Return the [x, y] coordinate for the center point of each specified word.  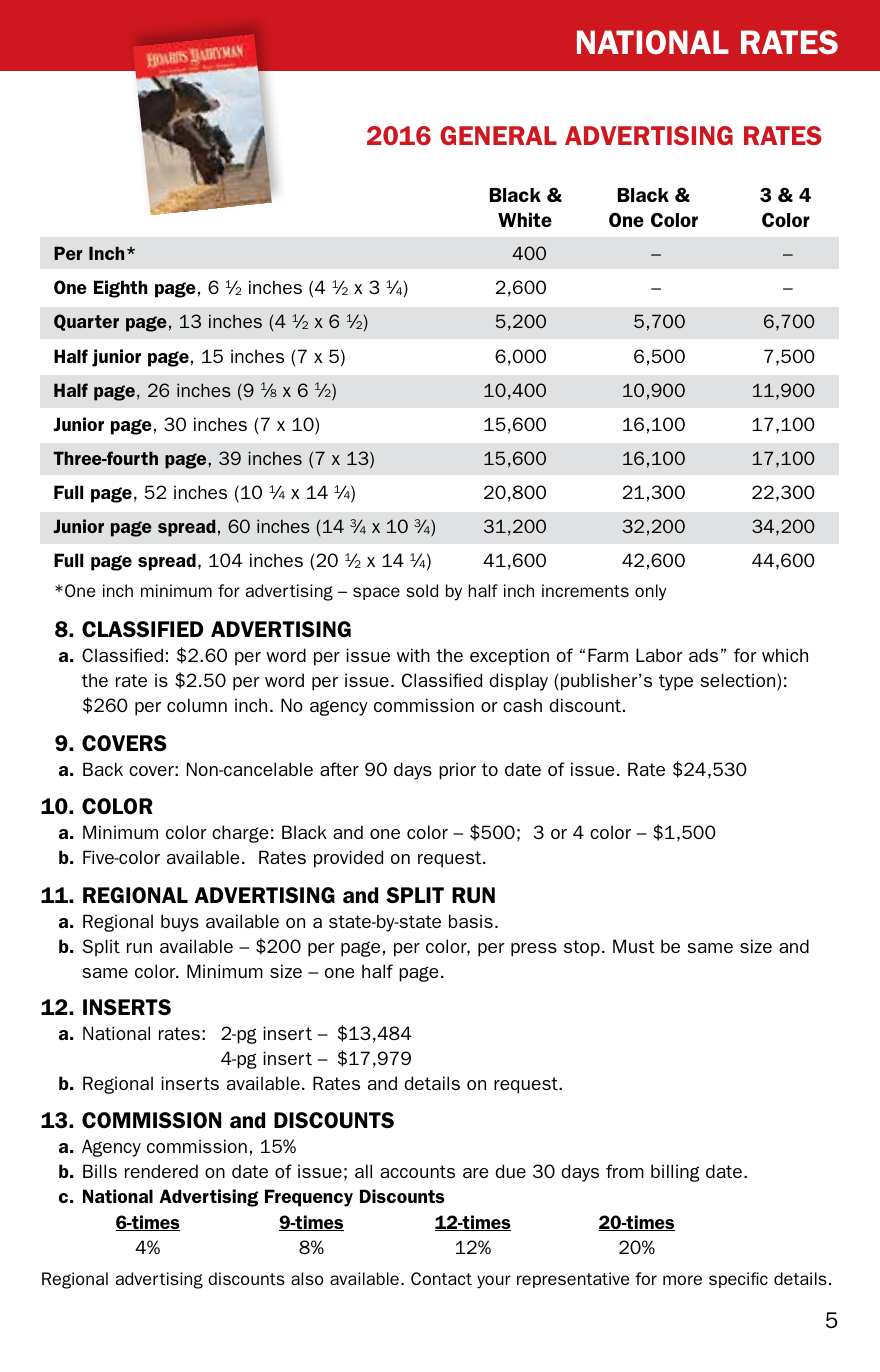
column [197, 705]
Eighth [120, 289]
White [525, 219]
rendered [161, 1171]
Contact [441, 1278]
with [413, 655]
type [676, 682]
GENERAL [498, 135]
